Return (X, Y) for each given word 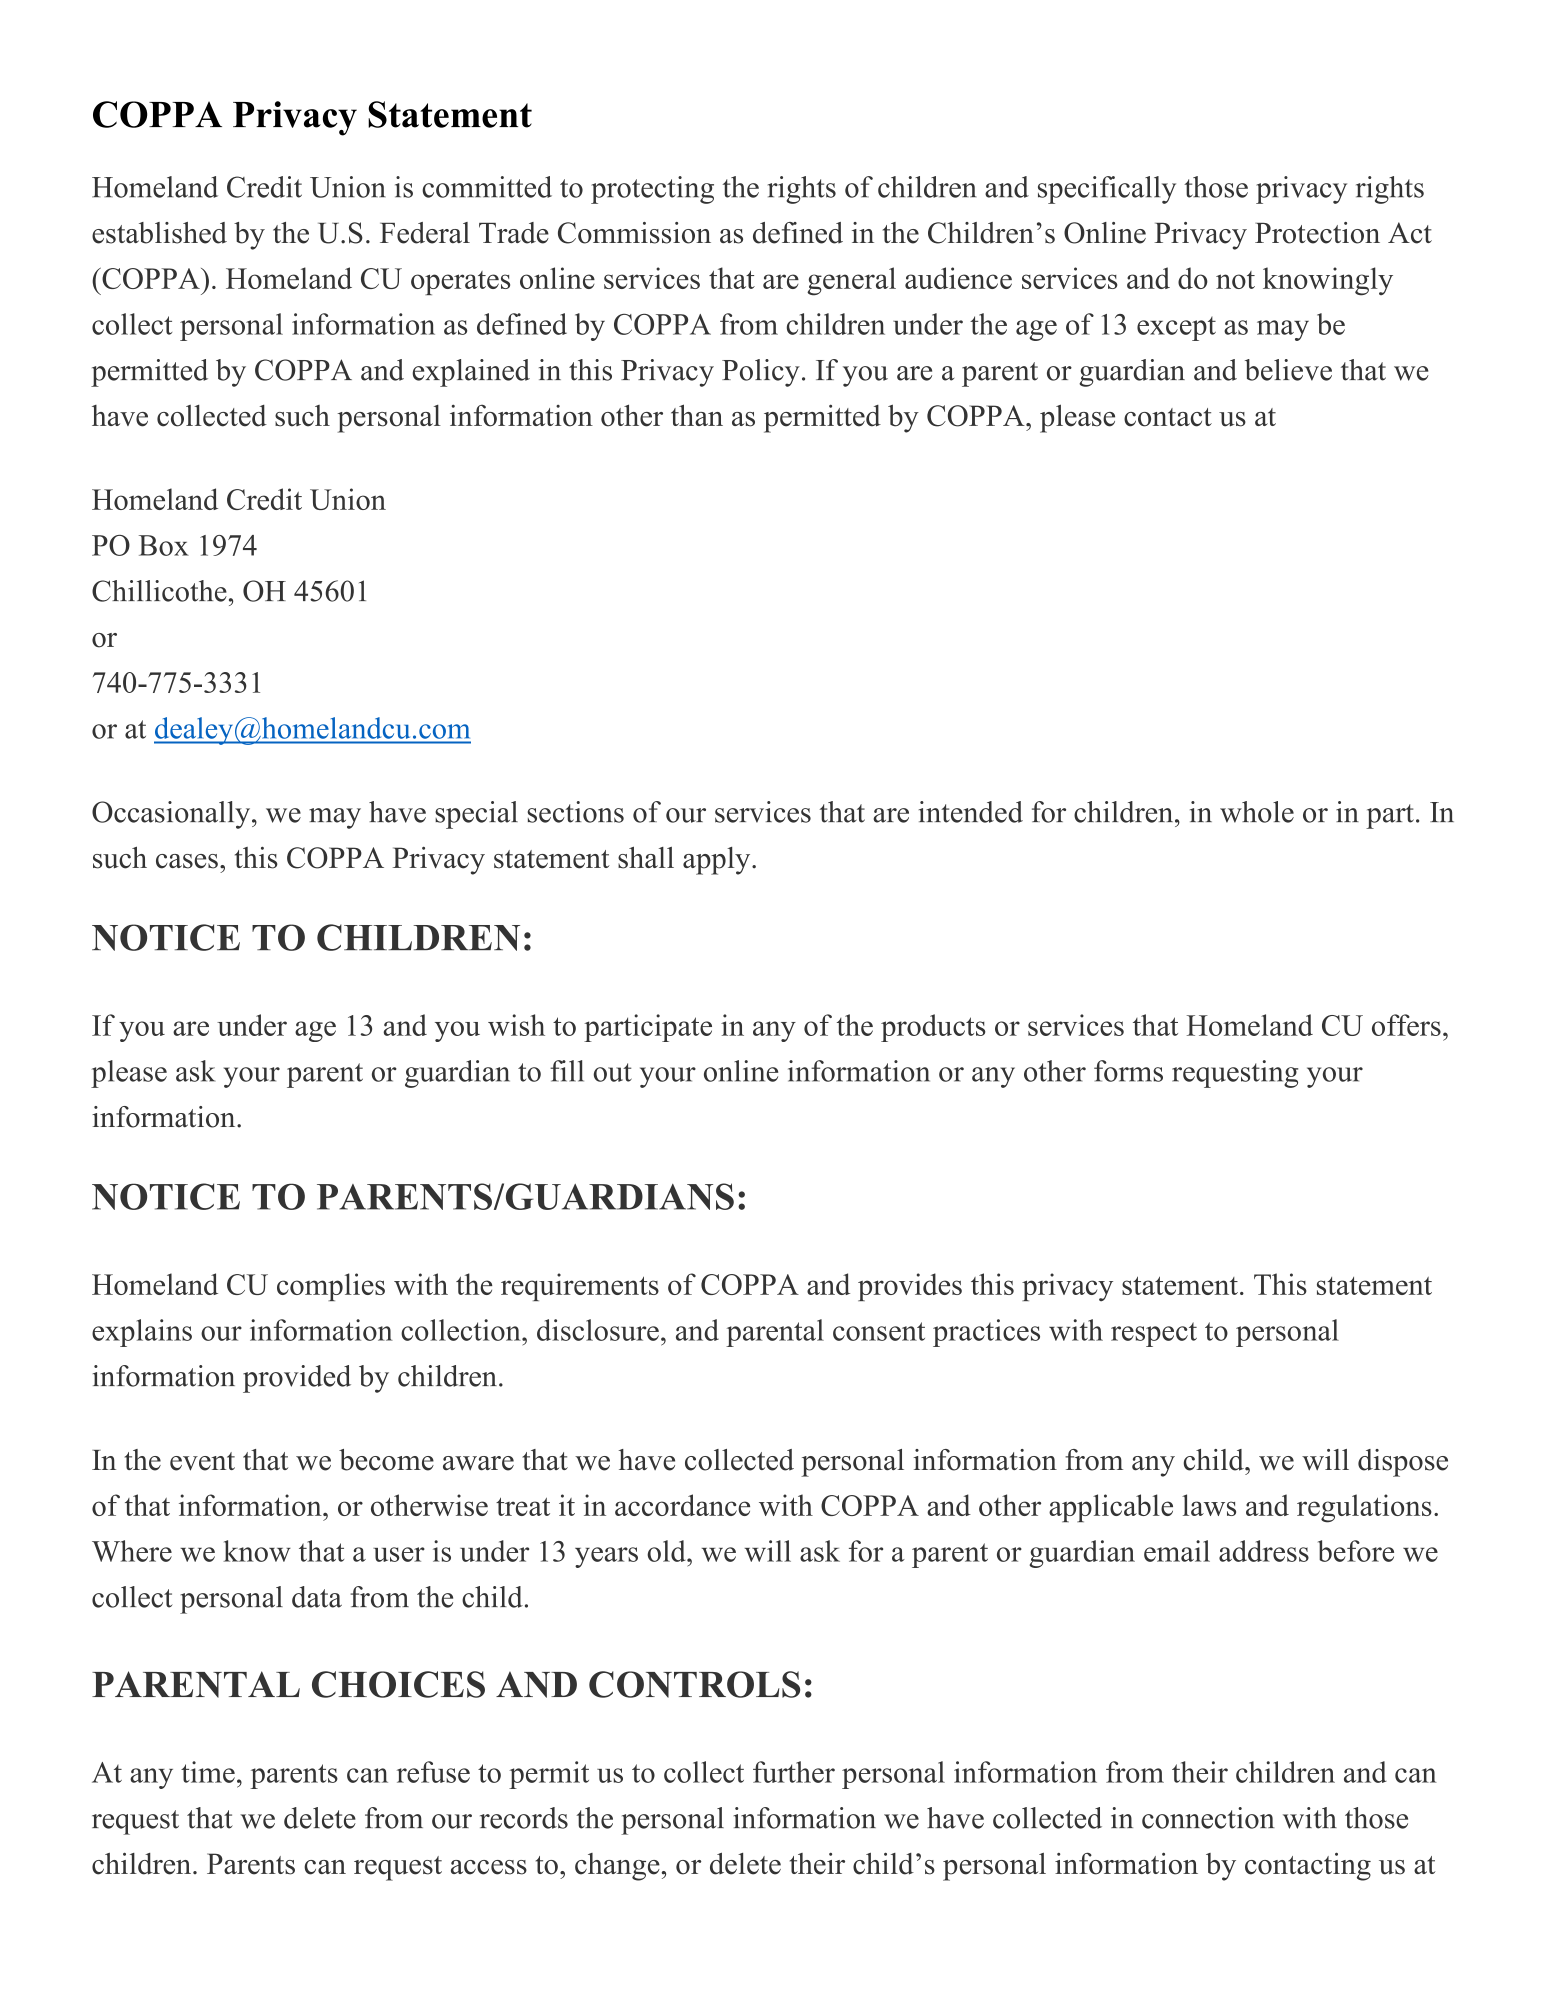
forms (1128, 1071)
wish (516, 1025)
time (208, 1772)
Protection (1317, 233)
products (933, 1028)
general (851, 281)
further (794, 1772)
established (159, 233)
